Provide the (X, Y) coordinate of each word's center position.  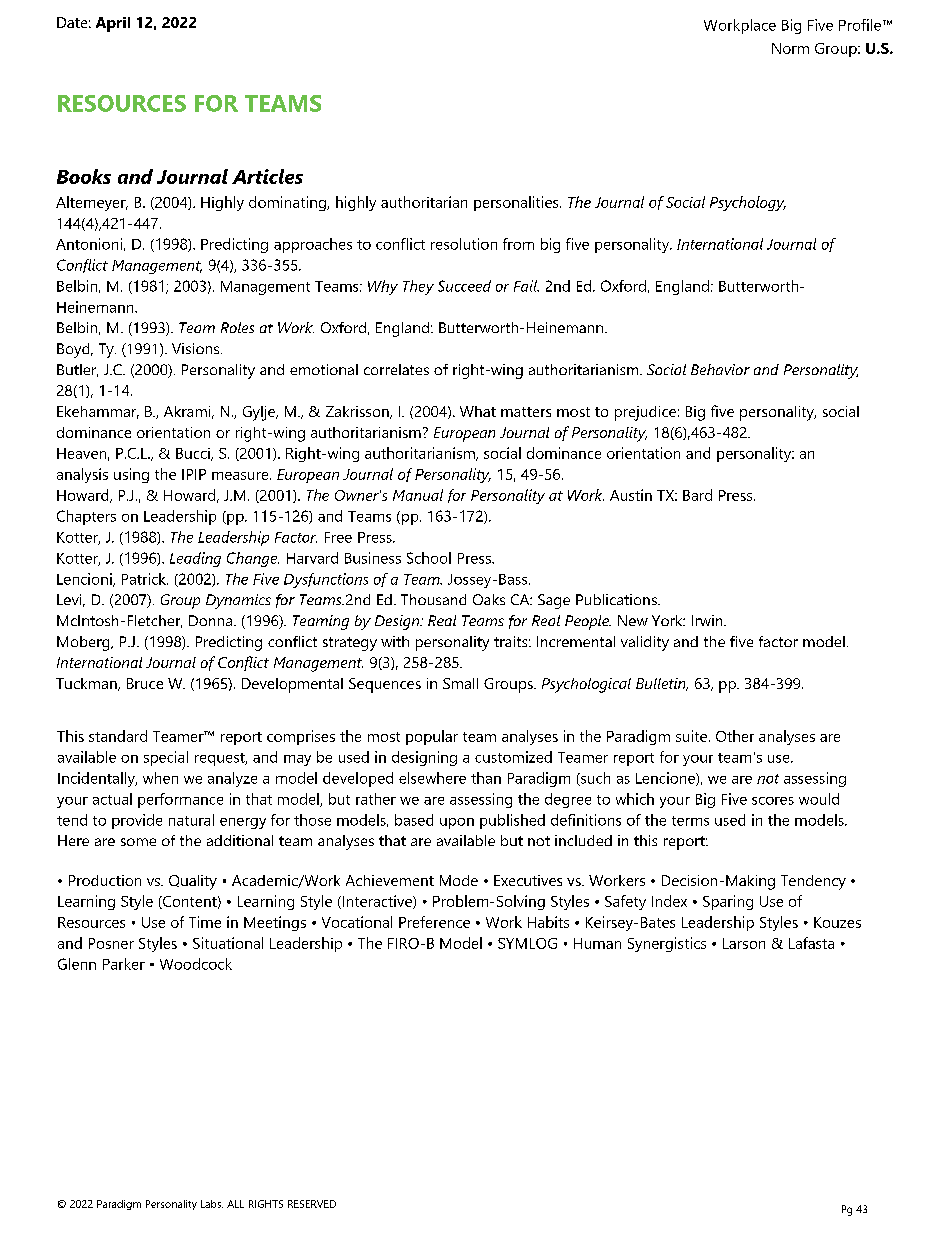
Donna (210, 620)
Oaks (489, 599)
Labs (212, 1204)
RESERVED (312, 1204)
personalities (517, 203)
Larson (744, 943)
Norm (790, 48)
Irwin (708, 620)
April (113, 24)
